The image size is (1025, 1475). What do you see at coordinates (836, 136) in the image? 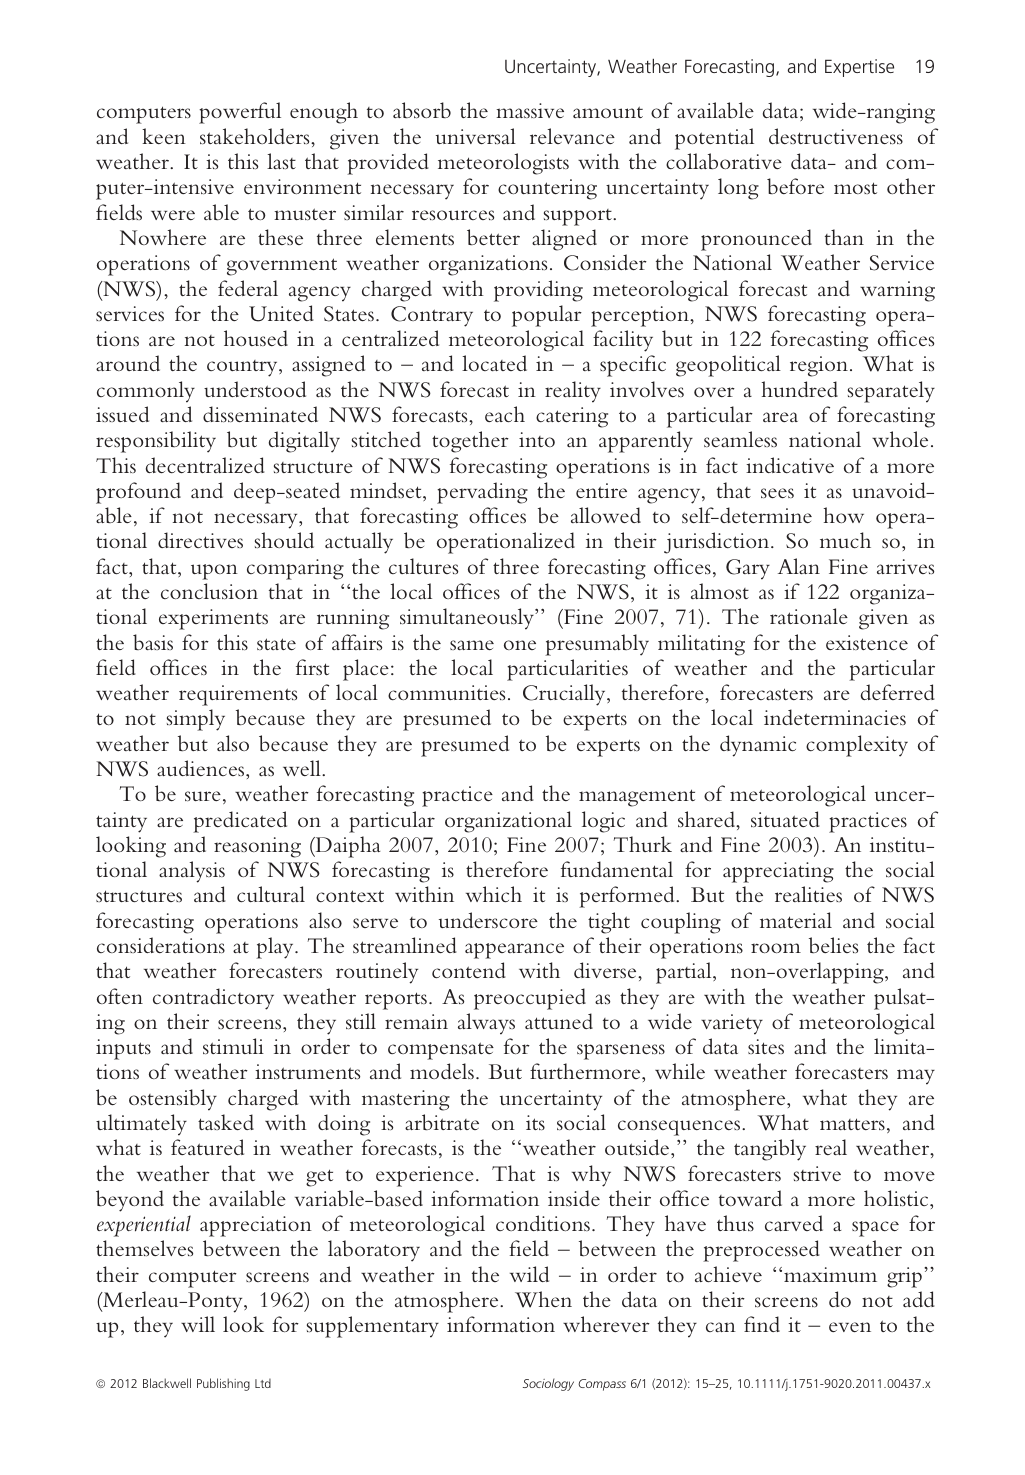
I see `destructiveness` at bounding box center [836, 136].
